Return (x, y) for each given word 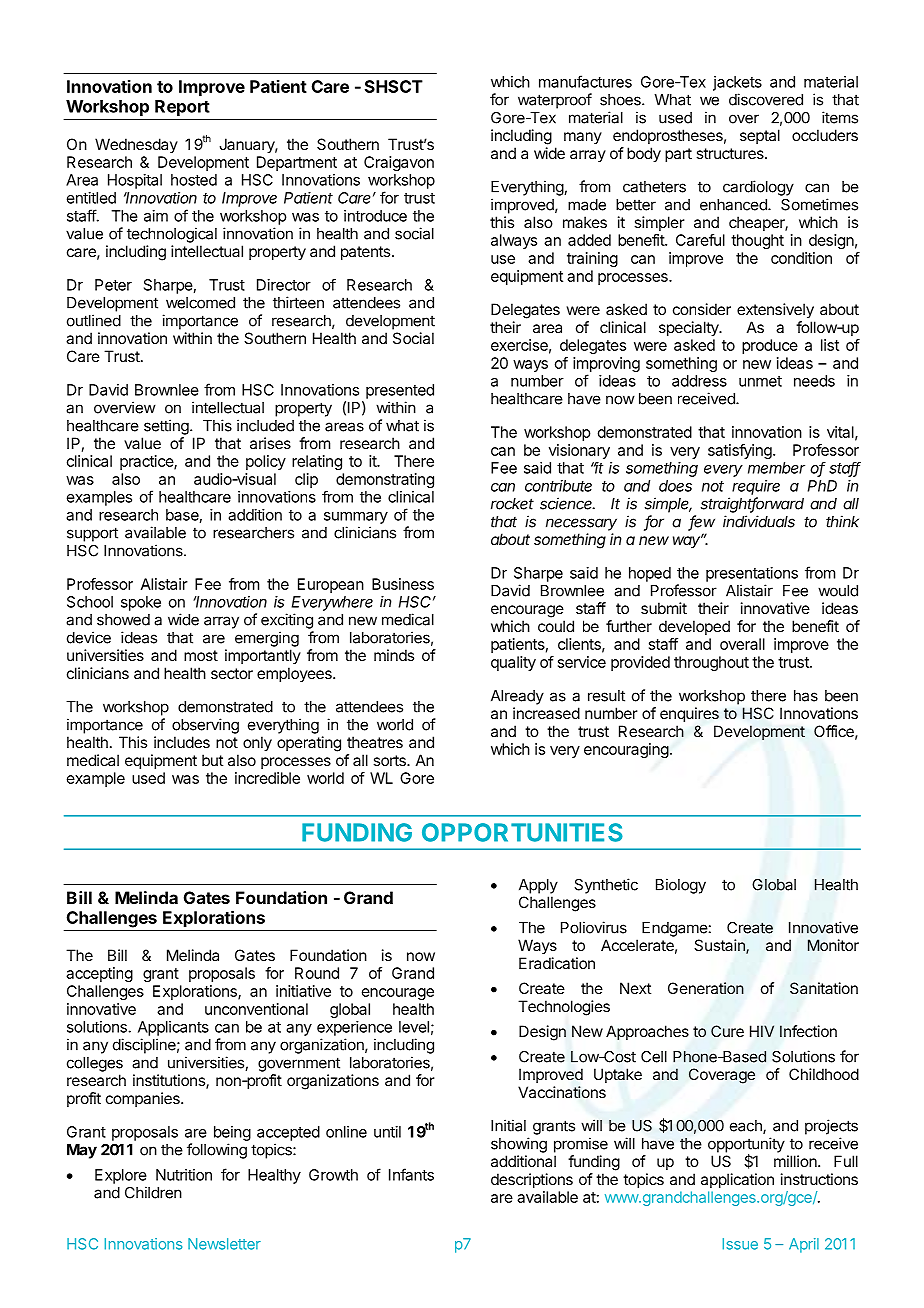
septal (760, 136)
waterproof (555, 101)
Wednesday (136, 145)
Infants (411, 1174)
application (737, 1180)
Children (153, 1192)
